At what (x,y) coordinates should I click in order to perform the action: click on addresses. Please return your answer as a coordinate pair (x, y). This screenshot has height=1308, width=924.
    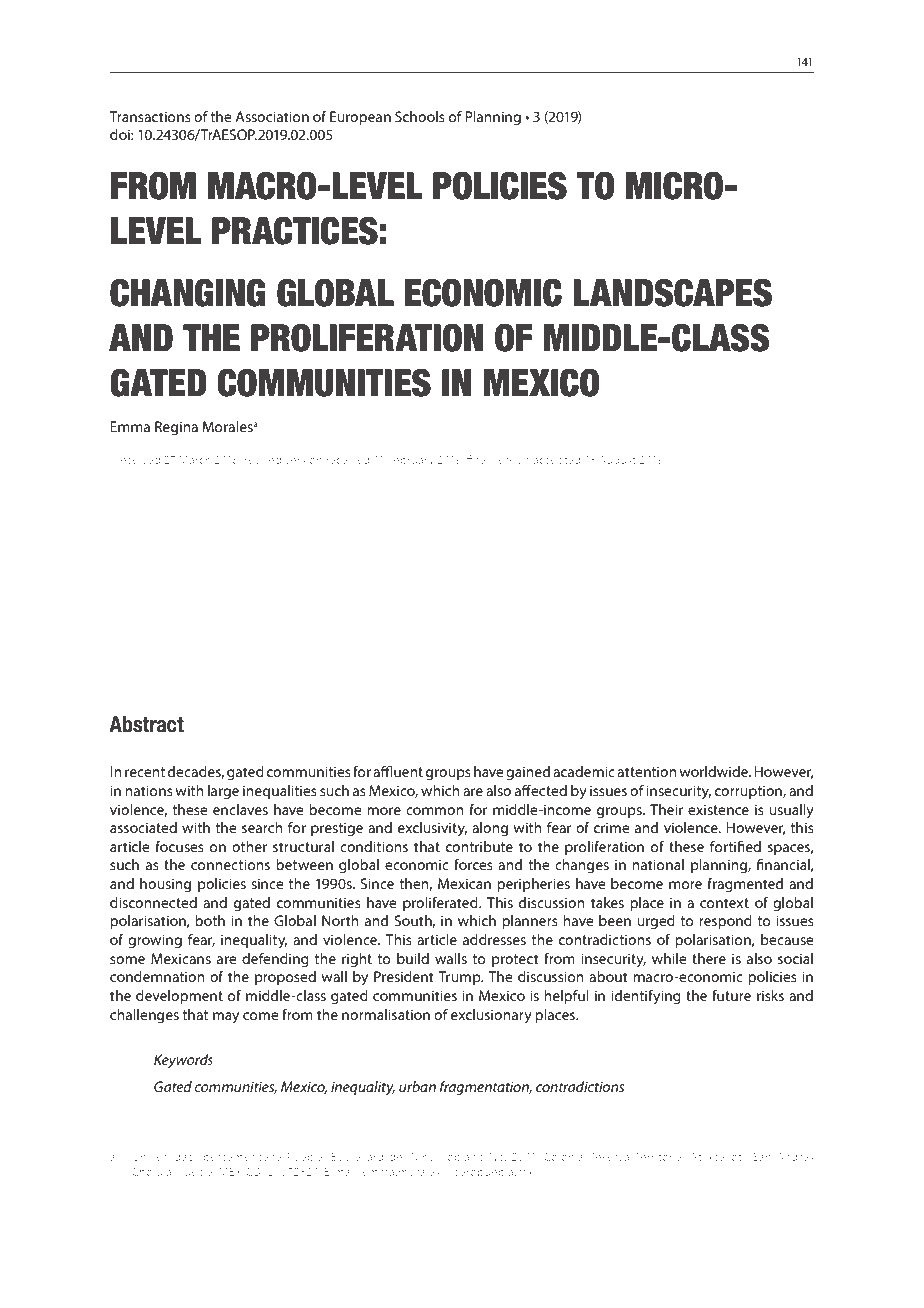
    Looking at the image, I should click on (494, 939).
